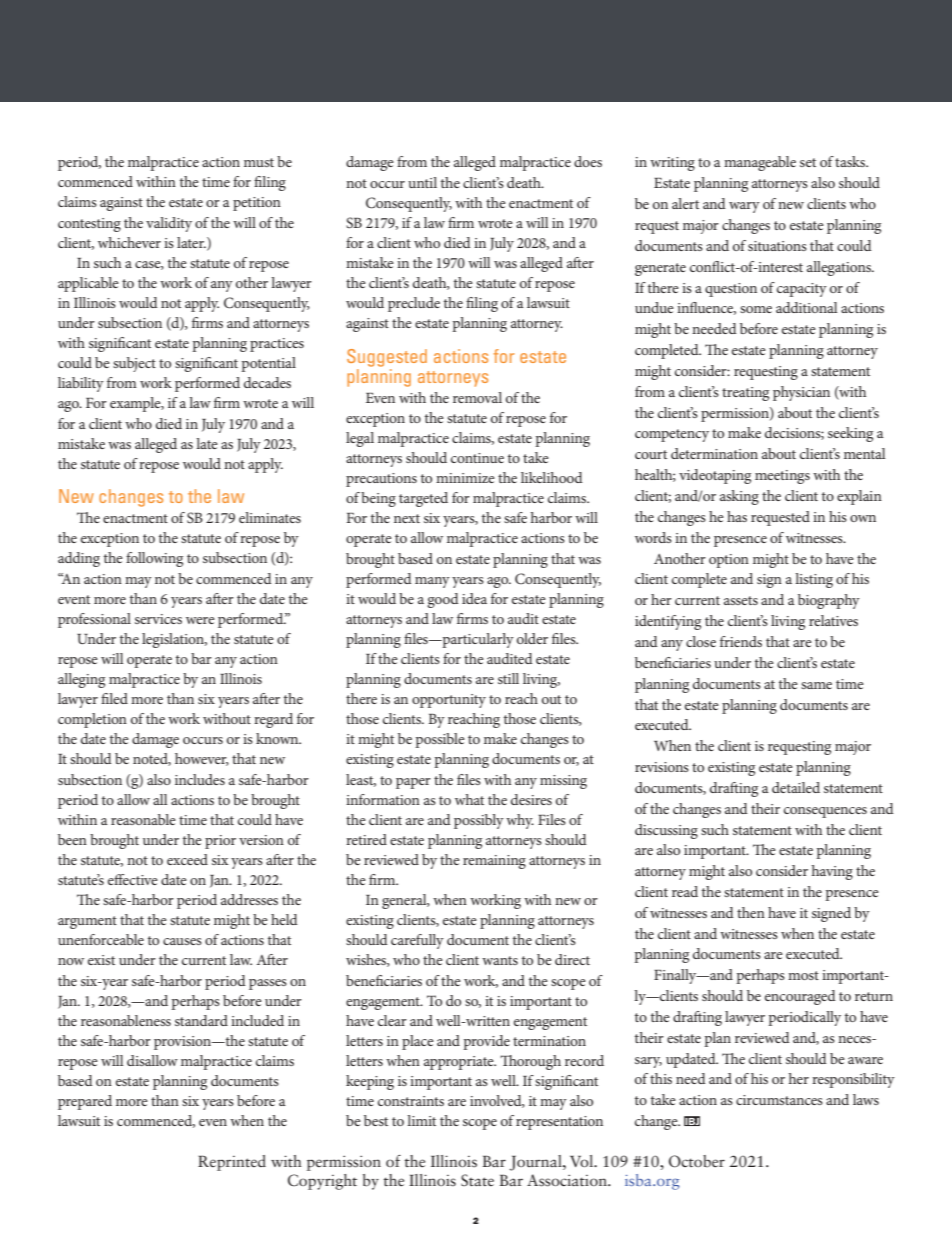 This screenshot has height=1256, width=952. I want to click on until, so click(422, 182).
